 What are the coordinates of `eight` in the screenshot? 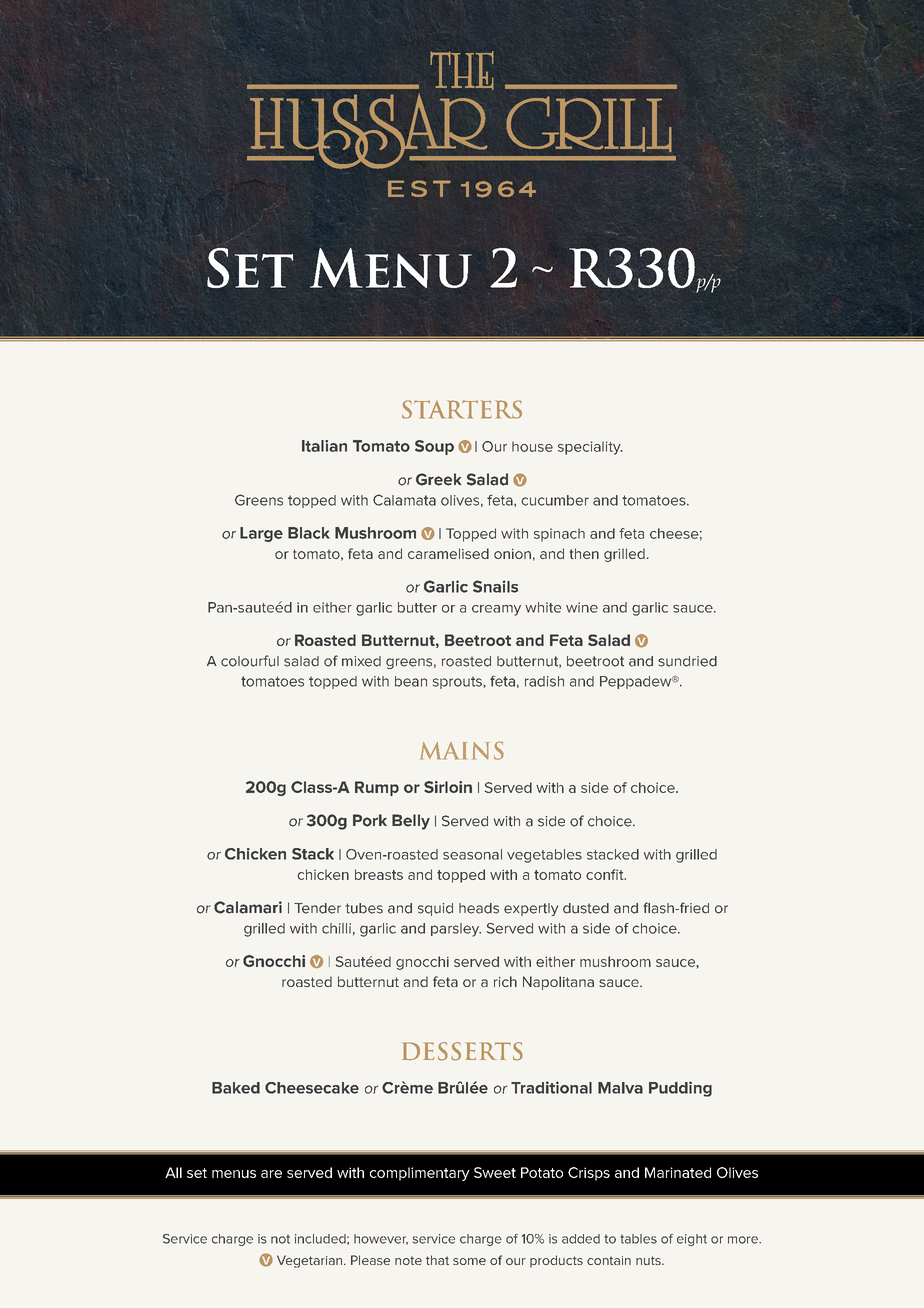 It's located at (692, 1240).
